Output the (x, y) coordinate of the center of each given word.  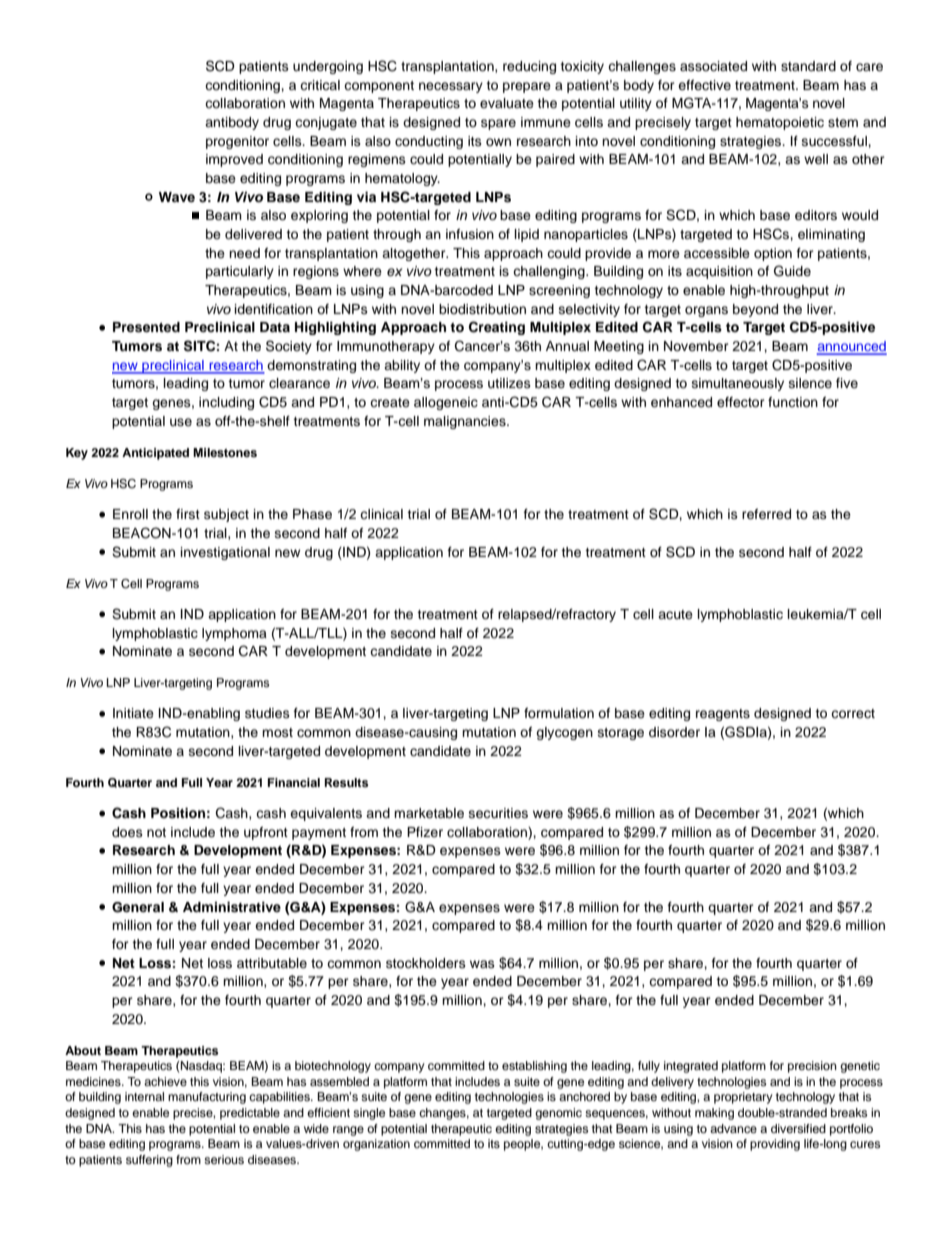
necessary (451, 87)
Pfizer (425, 832)
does (127, 832)
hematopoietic (780, 123)
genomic (558, 1114)
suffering (149, 1161)
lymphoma (234, 634)
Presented (146, 327)
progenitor (237, 142)
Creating (497, 328)
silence (810, 383)
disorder (674, 732)
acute (675, 614)
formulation (559, 713)
